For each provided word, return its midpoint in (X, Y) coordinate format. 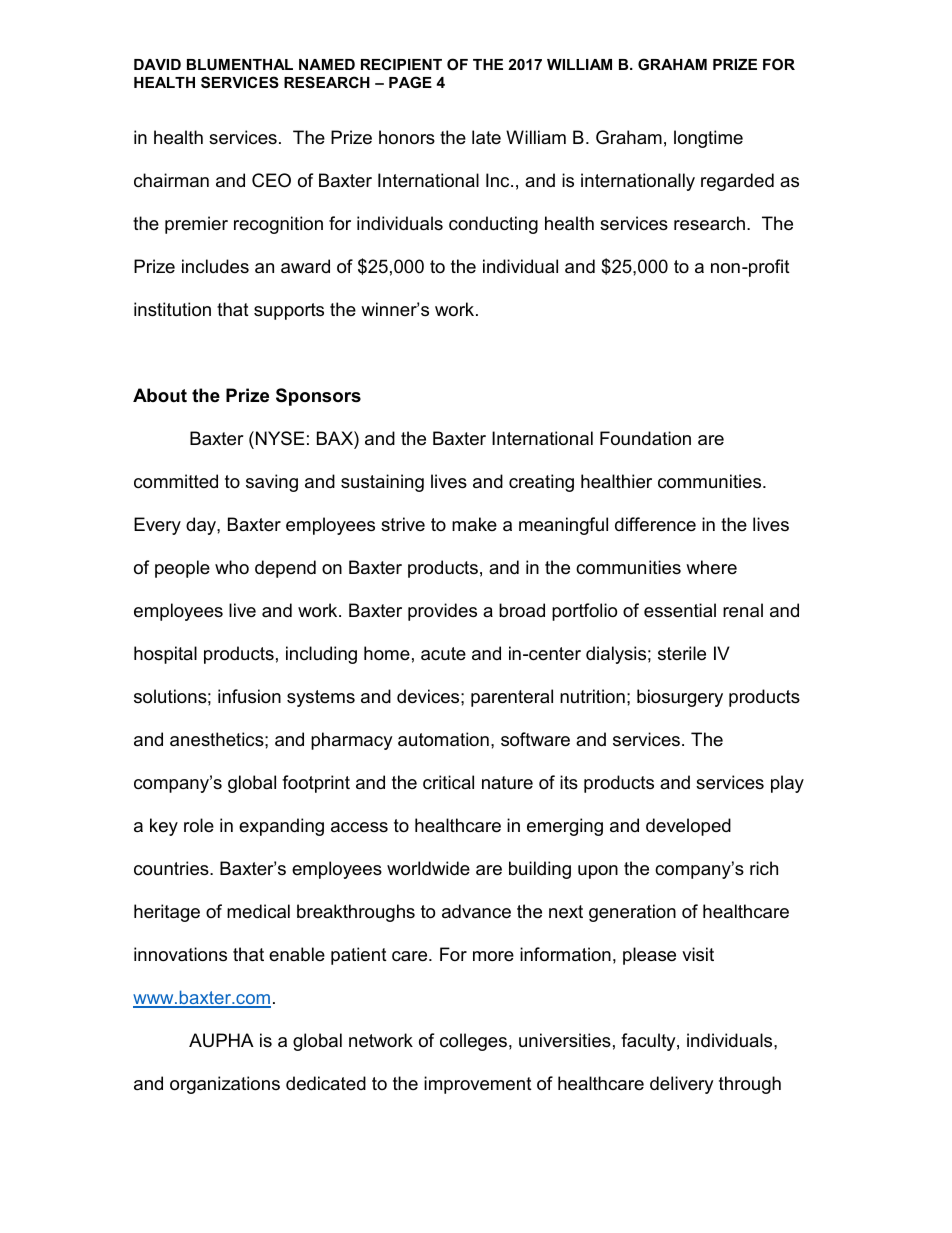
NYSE (280, 438)
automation (443, 739)
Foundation (645, 438)
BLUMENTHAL (240, 64)
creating (541, 483)
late (486, 137)
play (787, 784)
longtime (708, 139)
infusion (249, 696)
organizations (225, 1085)
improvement (478, 1085)
